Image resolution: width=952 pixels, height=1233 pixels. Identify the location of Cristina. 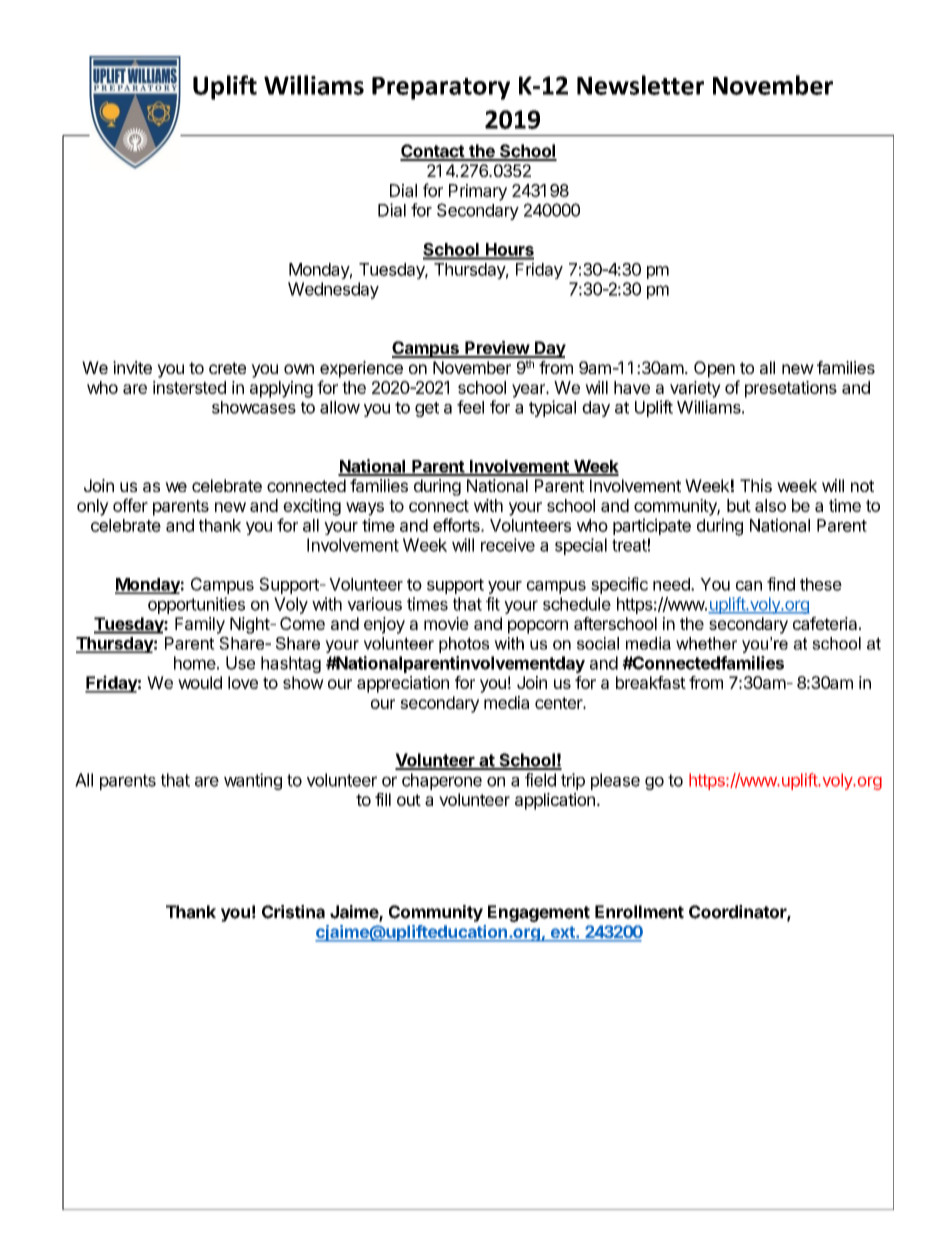
(293, 912).
